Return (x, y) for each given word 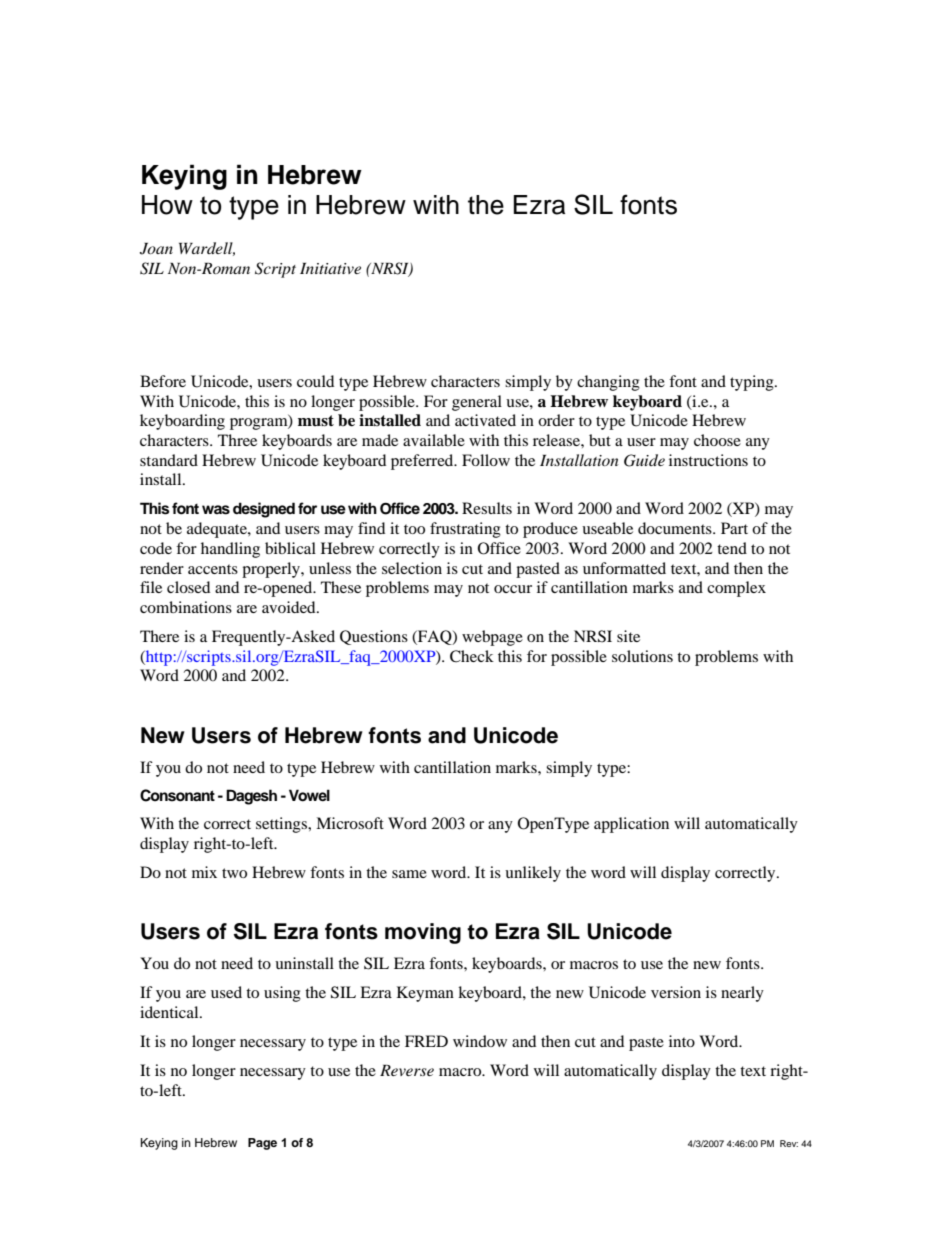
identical (170, 1012)
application (631, 825)
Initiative (330, 268)
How (167, 205)
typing (753, 383)
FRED (426, 1041)
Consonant (177, 795)
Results (487, 508)
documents (676, 528)
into (682, 1041)
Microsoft (350, 823)
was (216, 510)
